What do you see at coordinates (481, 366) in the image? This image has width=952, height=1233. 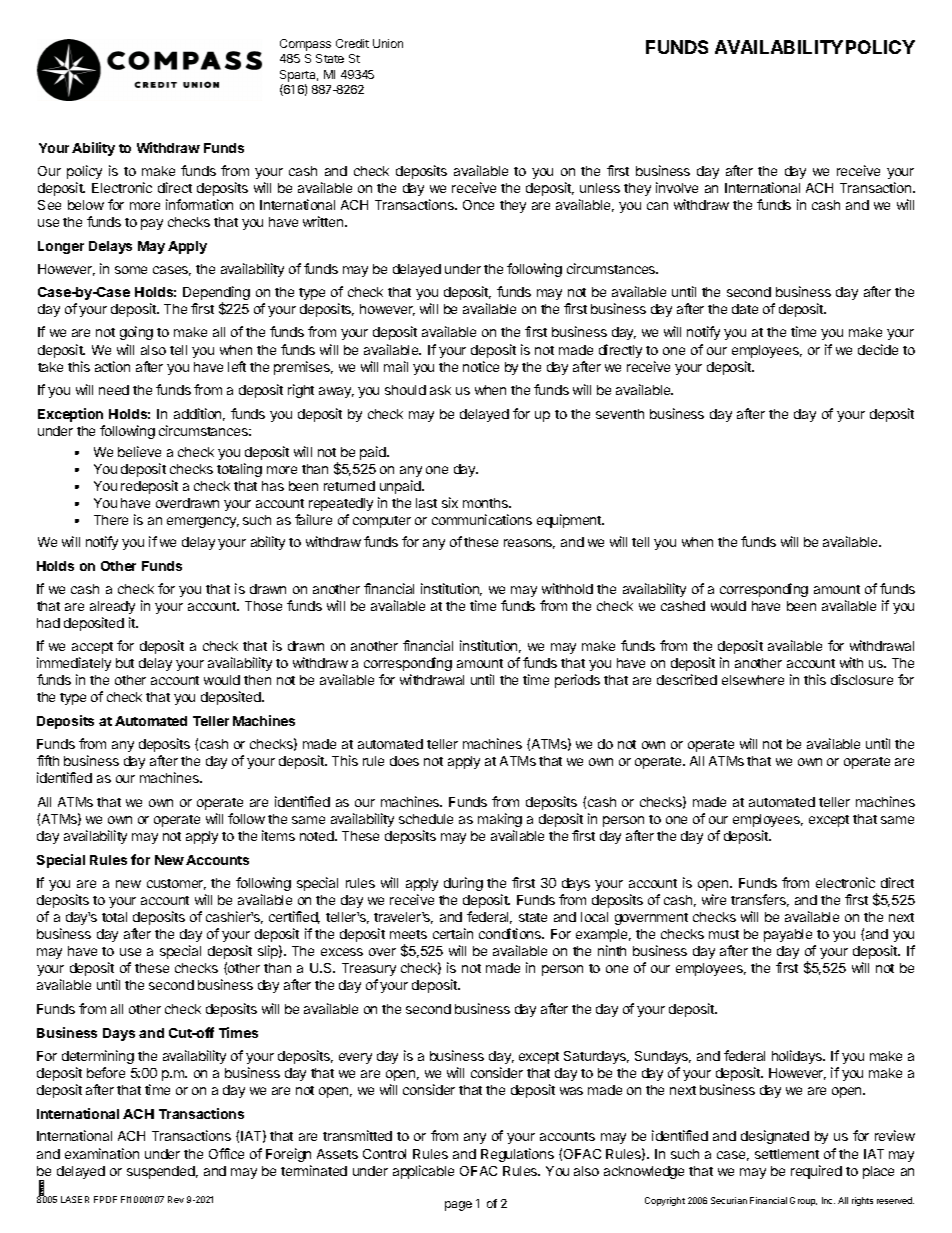 I see `notice` at bounding box center [481, 366].
